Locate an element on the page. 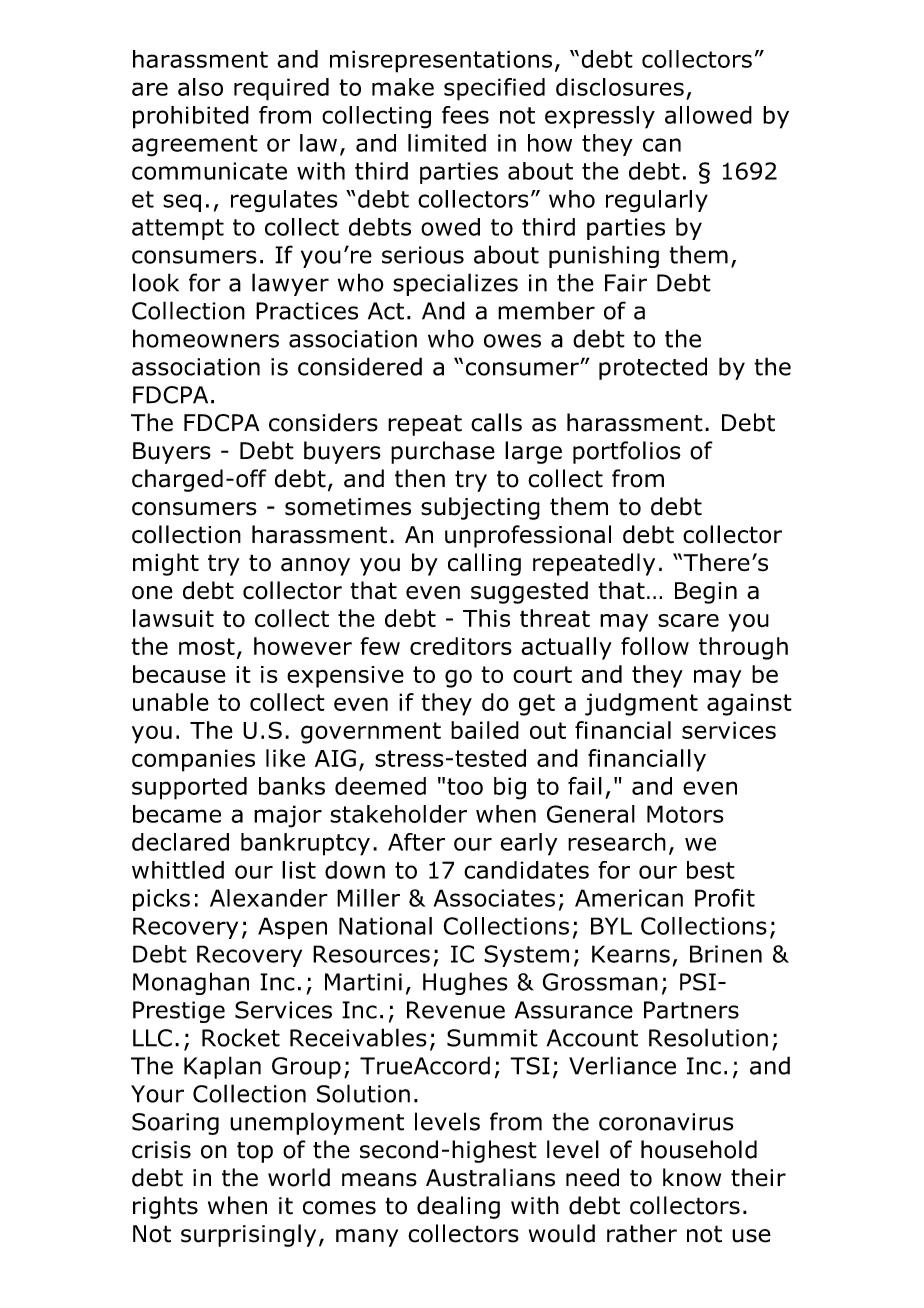 Image resolution: width=924 pixels, height=1308 pixels. scare is located at coordinates (688, 621).
